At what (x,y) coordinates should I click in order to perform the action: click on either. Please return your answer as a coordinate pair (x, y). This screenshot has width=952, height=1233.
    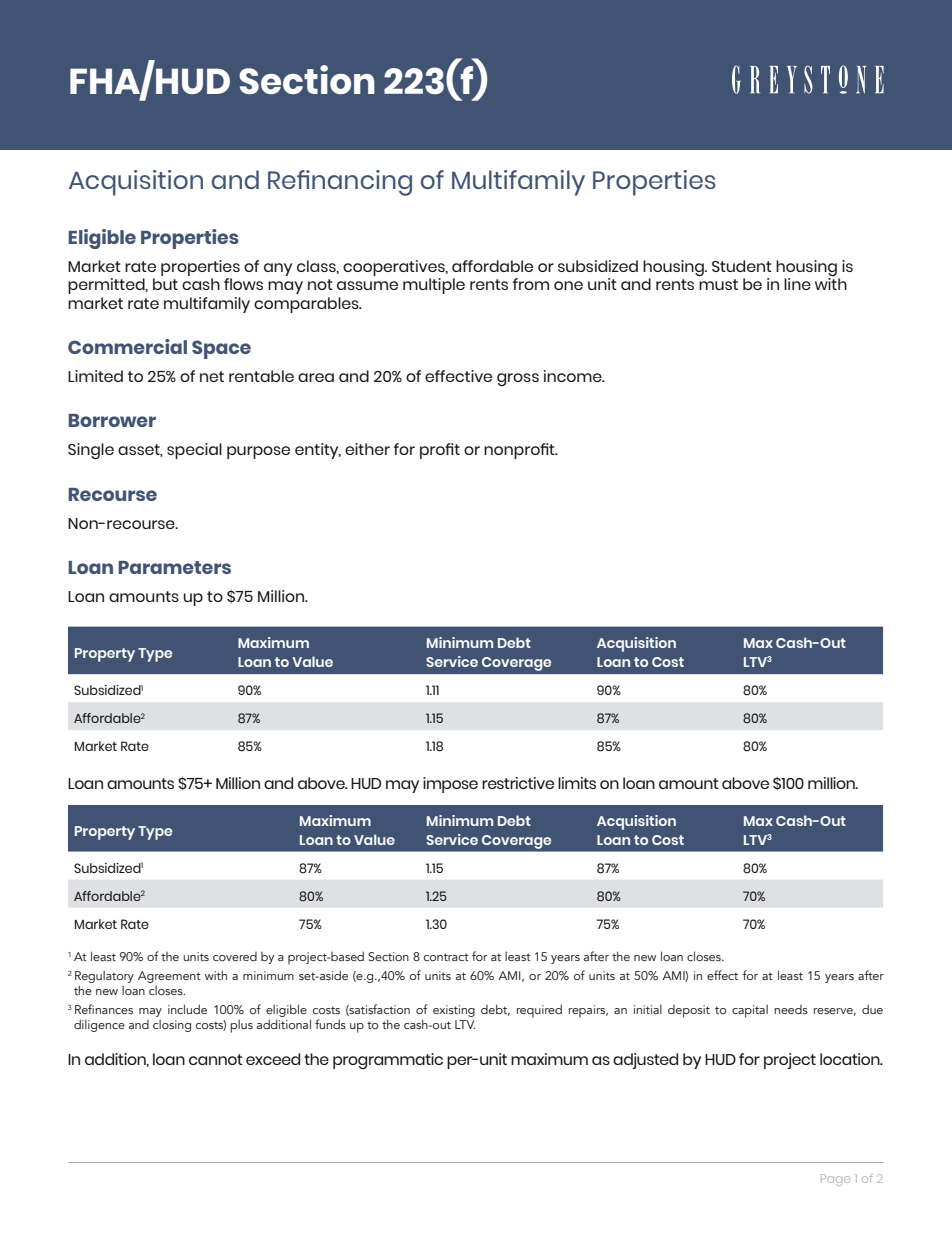
    Looking at the image, I should click on (367, 449).
